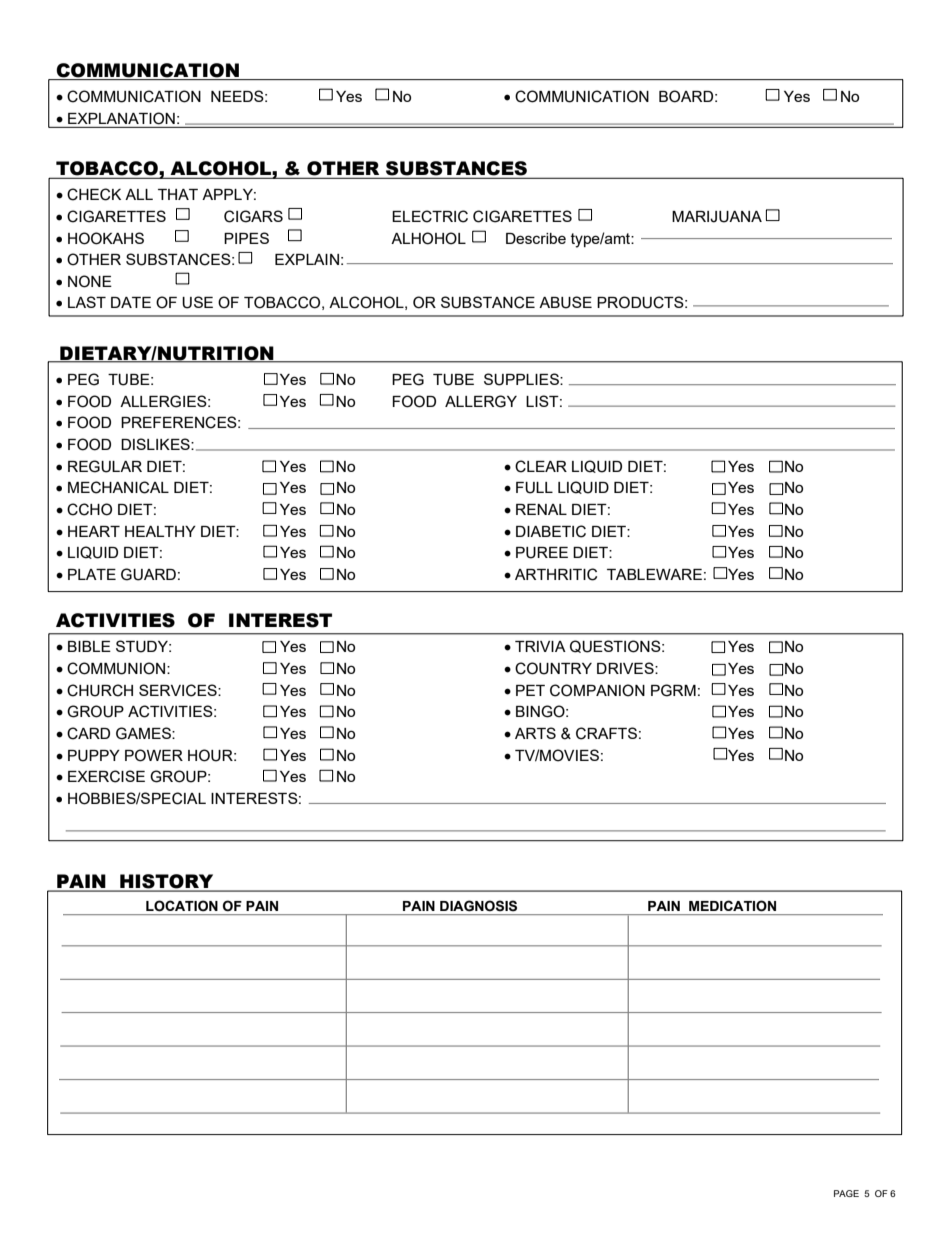 The width and height of the screenshot is (952, 1233). What do you see at coordinates (626, 668) in the screenshot?
I see `DRIVES` at bounding box center [626, 668].
